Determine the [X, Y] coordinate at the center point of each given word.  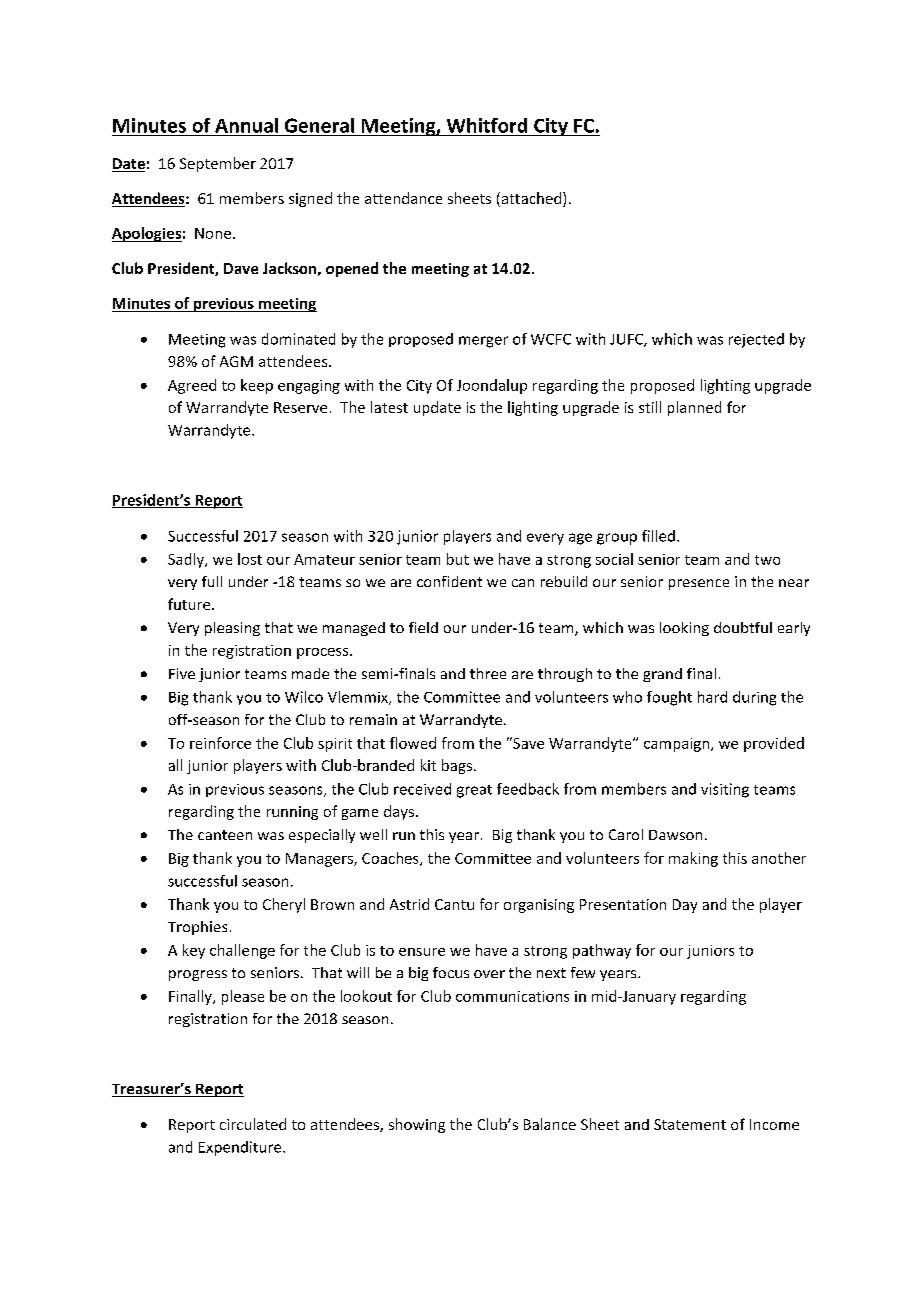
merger [483, 342]
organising [539, 906]
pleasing [232, 629]
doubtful [743, 627]
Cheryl [284, 905]
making [693, 859]
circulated [253, 1124]
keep [257, 386]
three [488, 673]
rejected [756, 340]
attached [531, 199]
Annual [246, 125]
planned [694, 408]
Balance [550, 1124]
